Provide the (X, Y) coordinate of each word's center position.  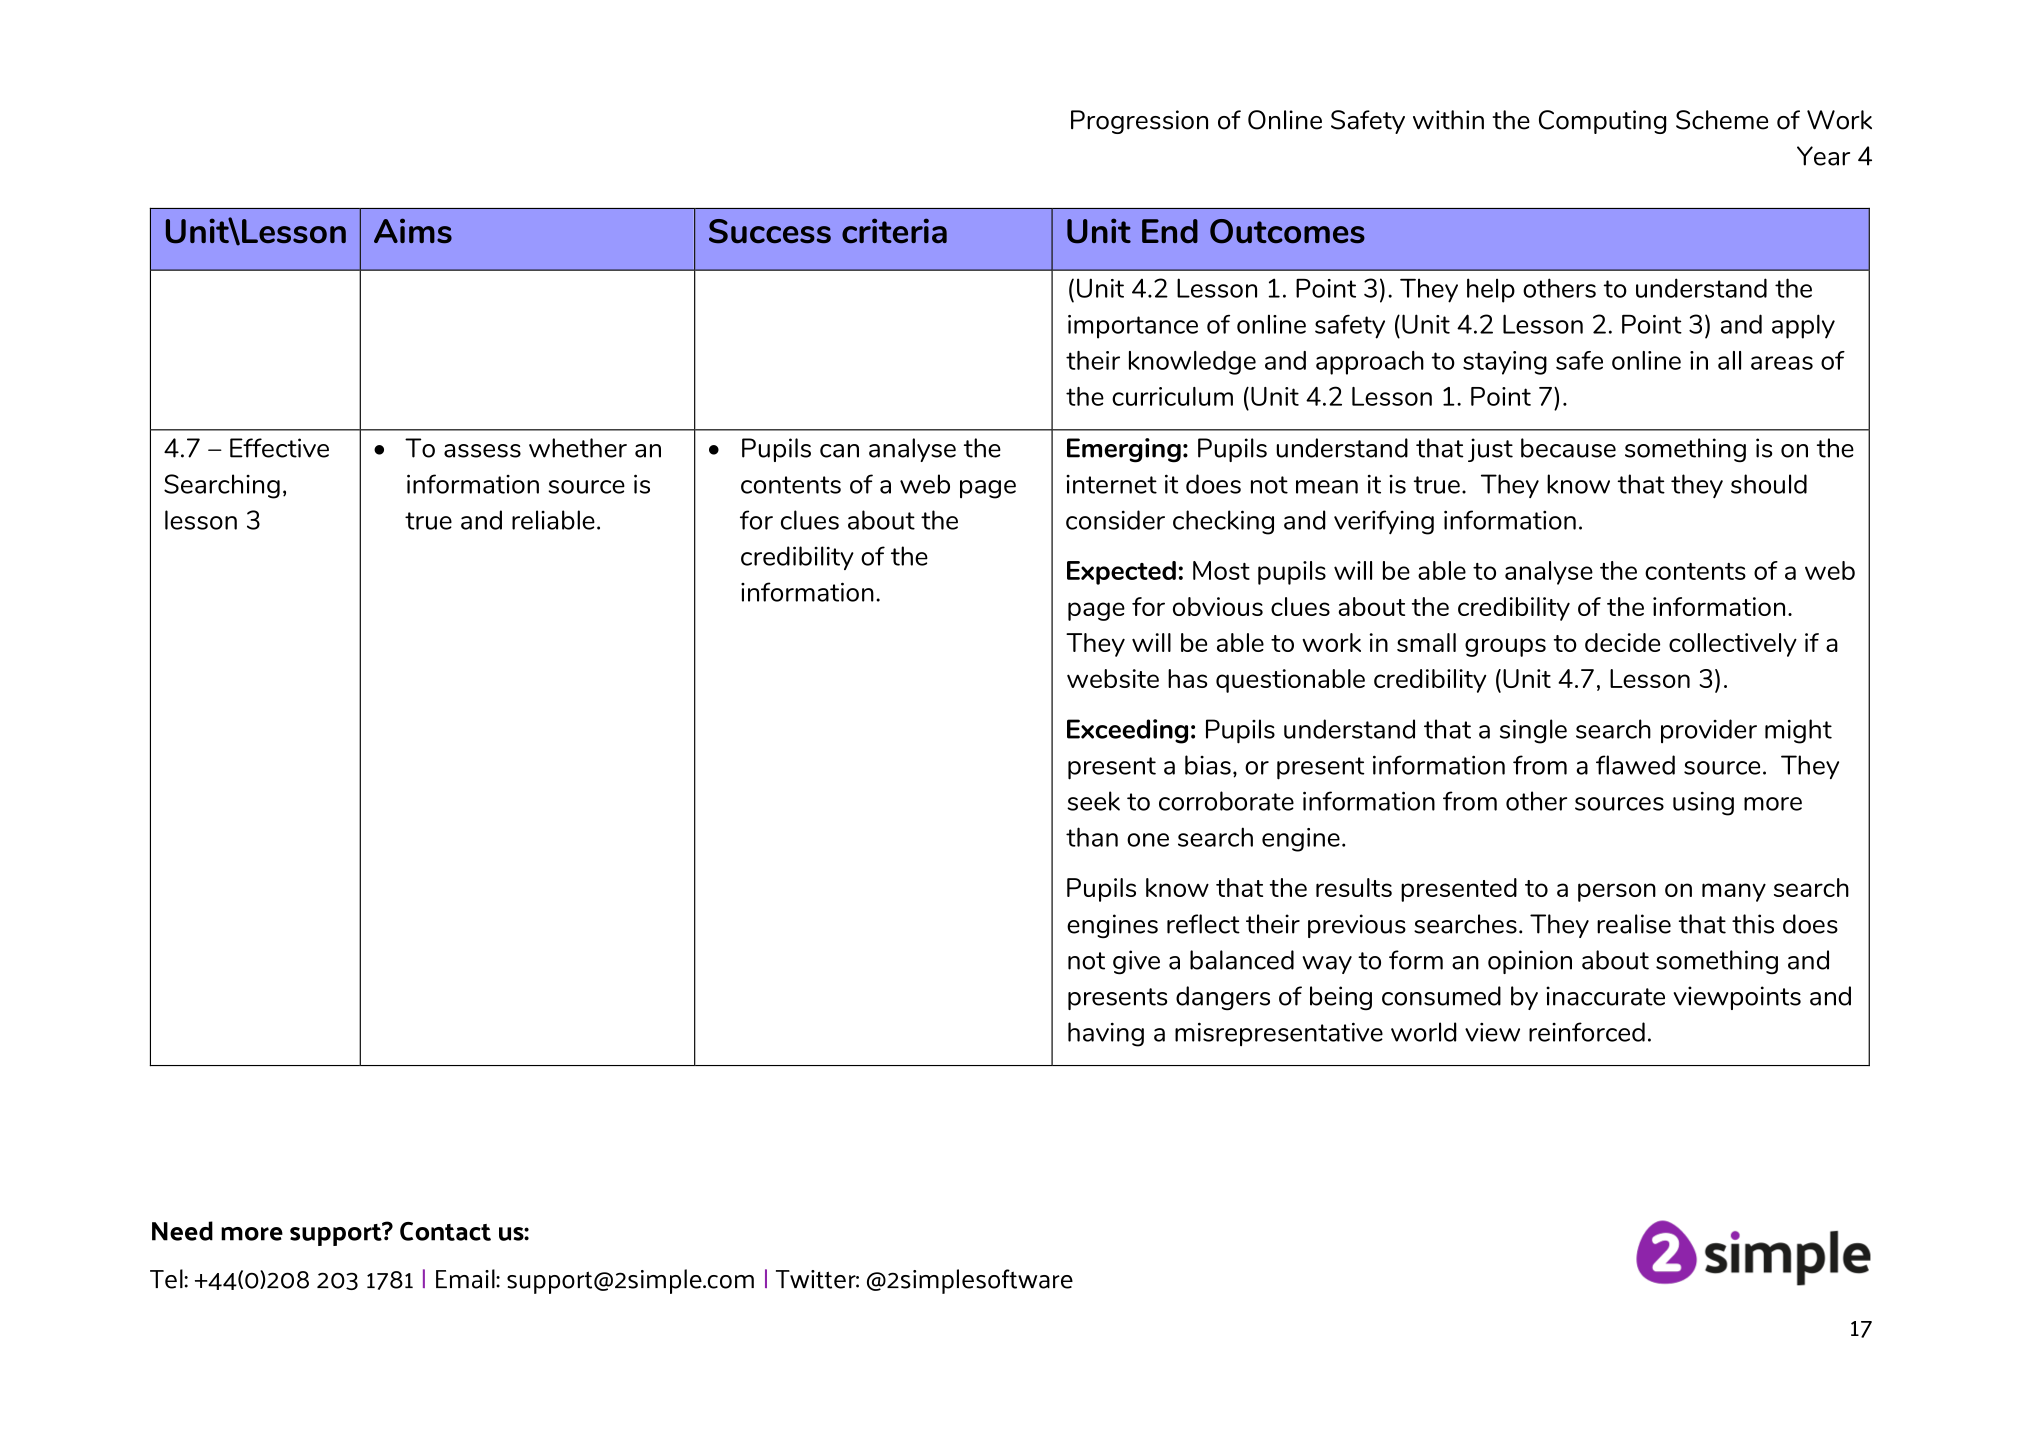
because (1568, 448)
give (1136, 962)
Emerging (1124, 450)
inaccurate (1605, 996)
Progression (1139, 122)
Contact (445, 1231)
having (1106, 1034)
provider (1709, 731)
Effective (279, 448)
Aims (413, 231)
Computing (1602, 122)
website (1113, 678)
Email (466, 1279)
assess (482, 451)
